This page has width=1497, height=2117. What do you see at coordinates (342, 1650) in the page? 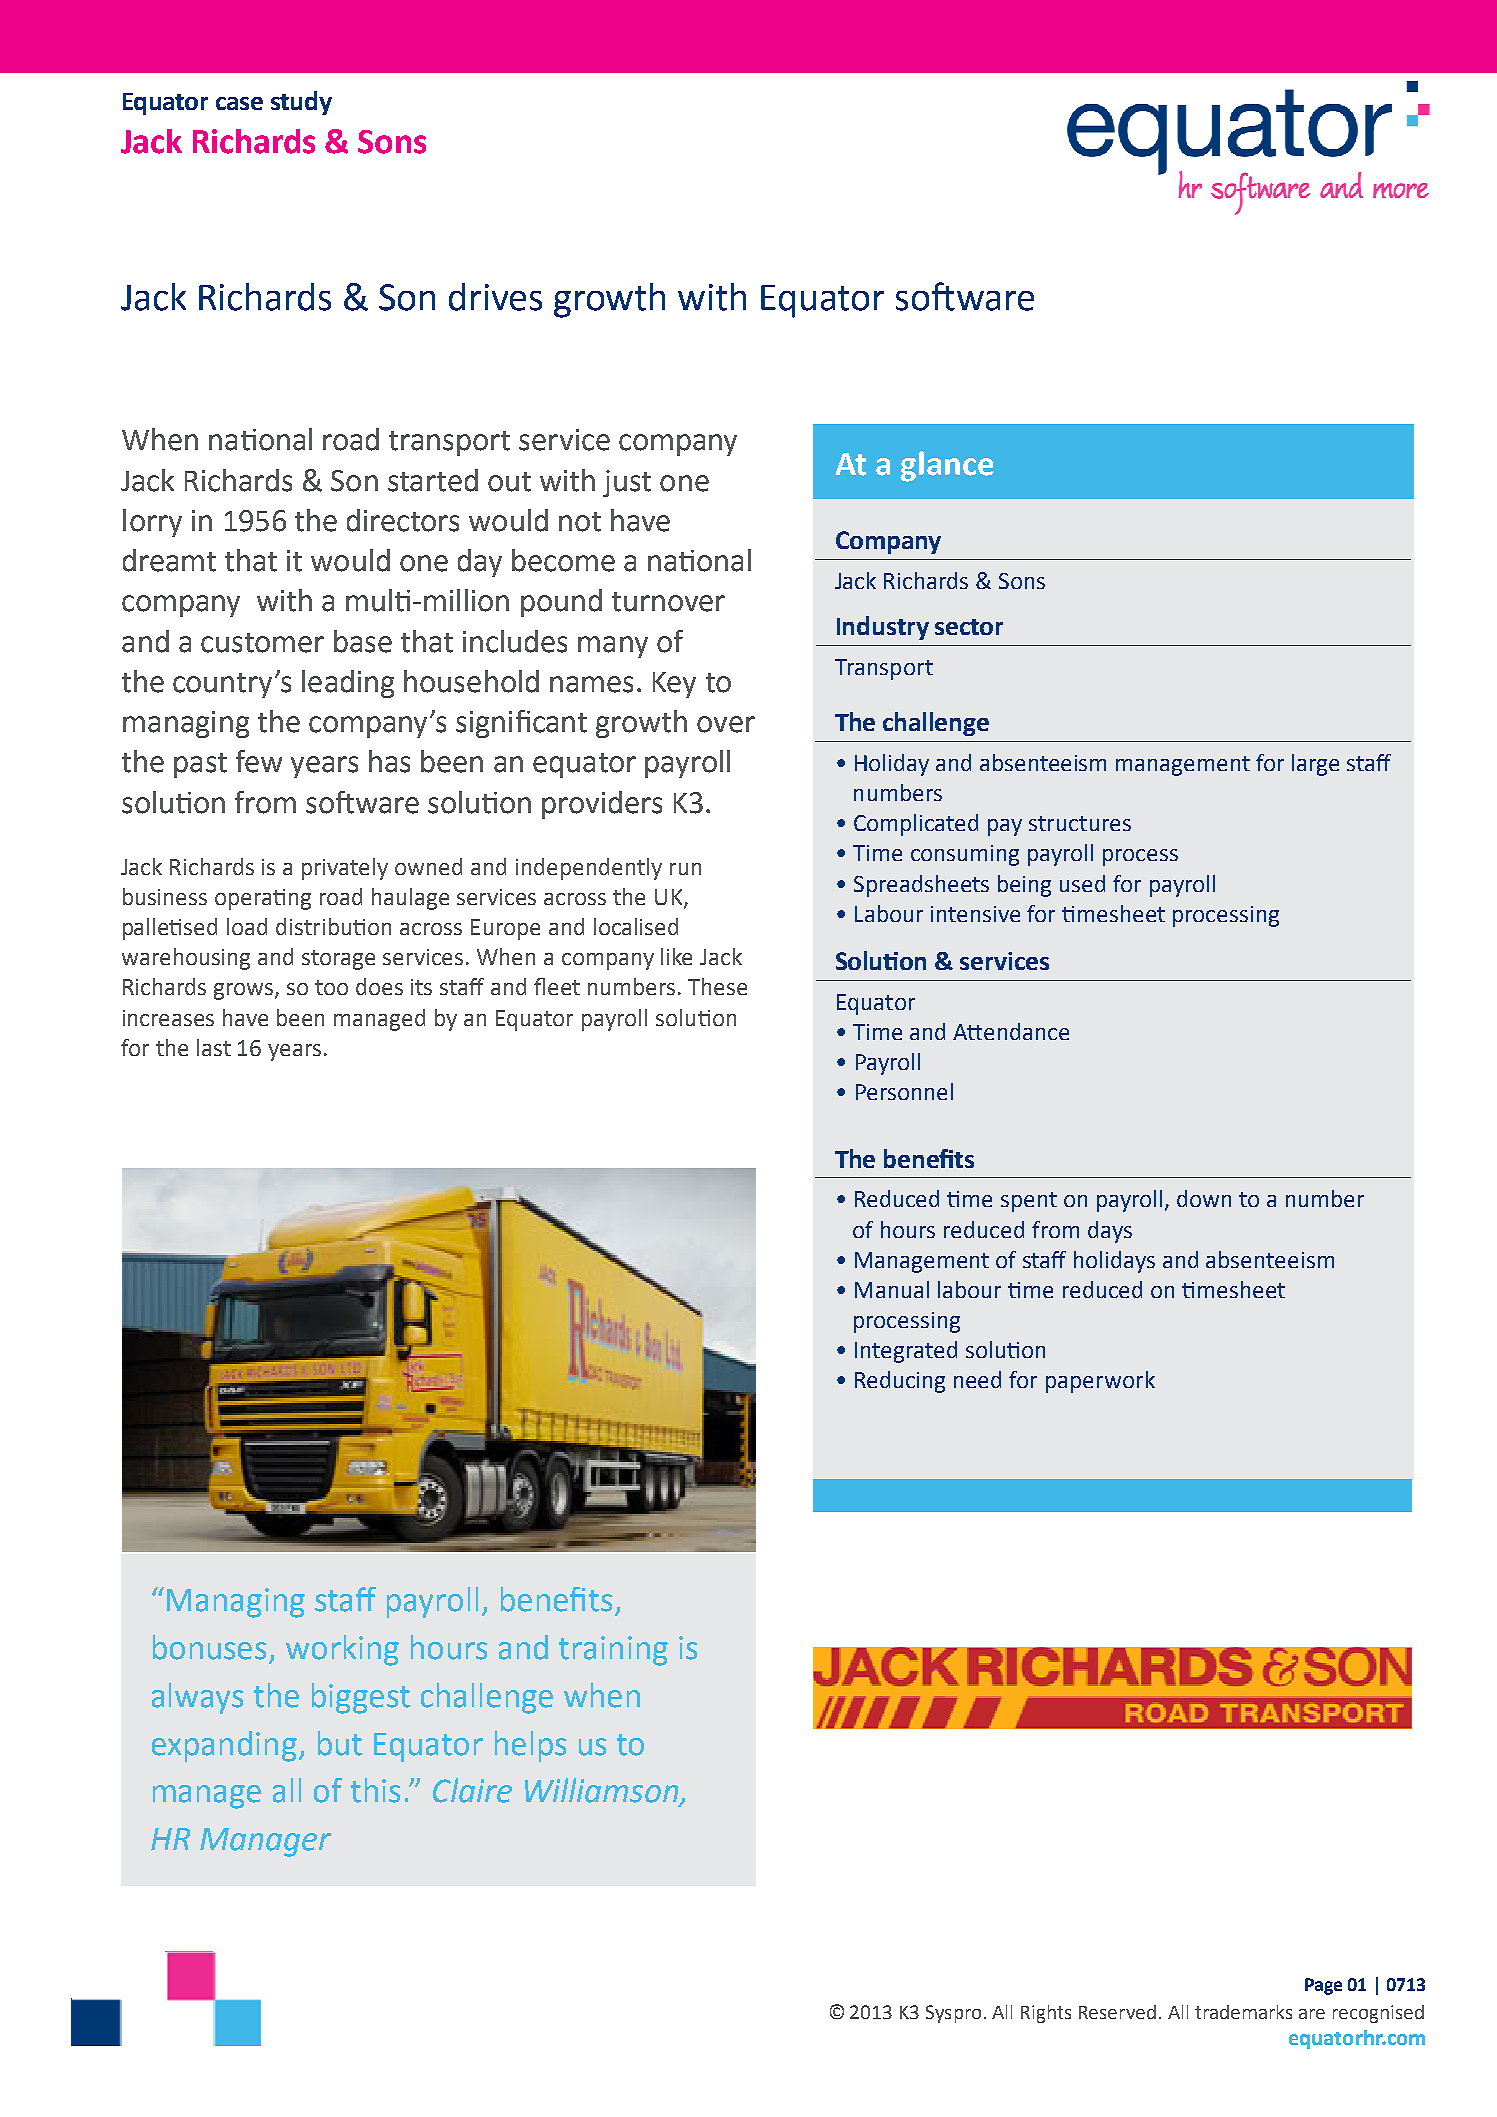
I see `working` at bounding box center [342, 1650].
